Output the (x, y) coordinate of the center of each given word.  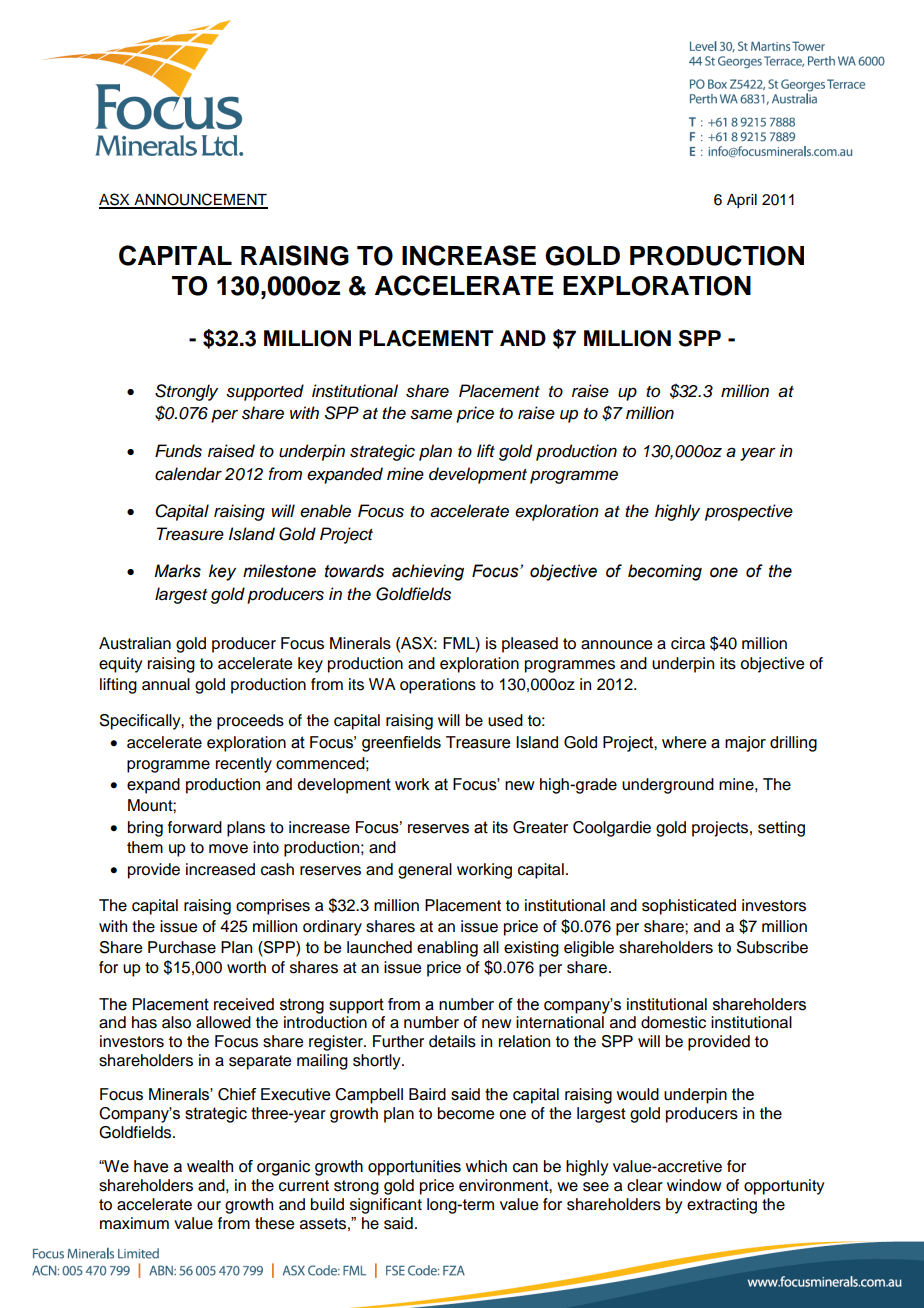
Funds (178, 451)
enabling (447, 949)
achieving (428, 572)
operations (438, 686)
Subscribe (772, 947)
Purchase (182, 947)
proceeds (250, 722)
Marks (177, 571)
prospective (749, 512)
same (431, 414)
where (684, 742)
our (209, 1206)
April (742, 201)
